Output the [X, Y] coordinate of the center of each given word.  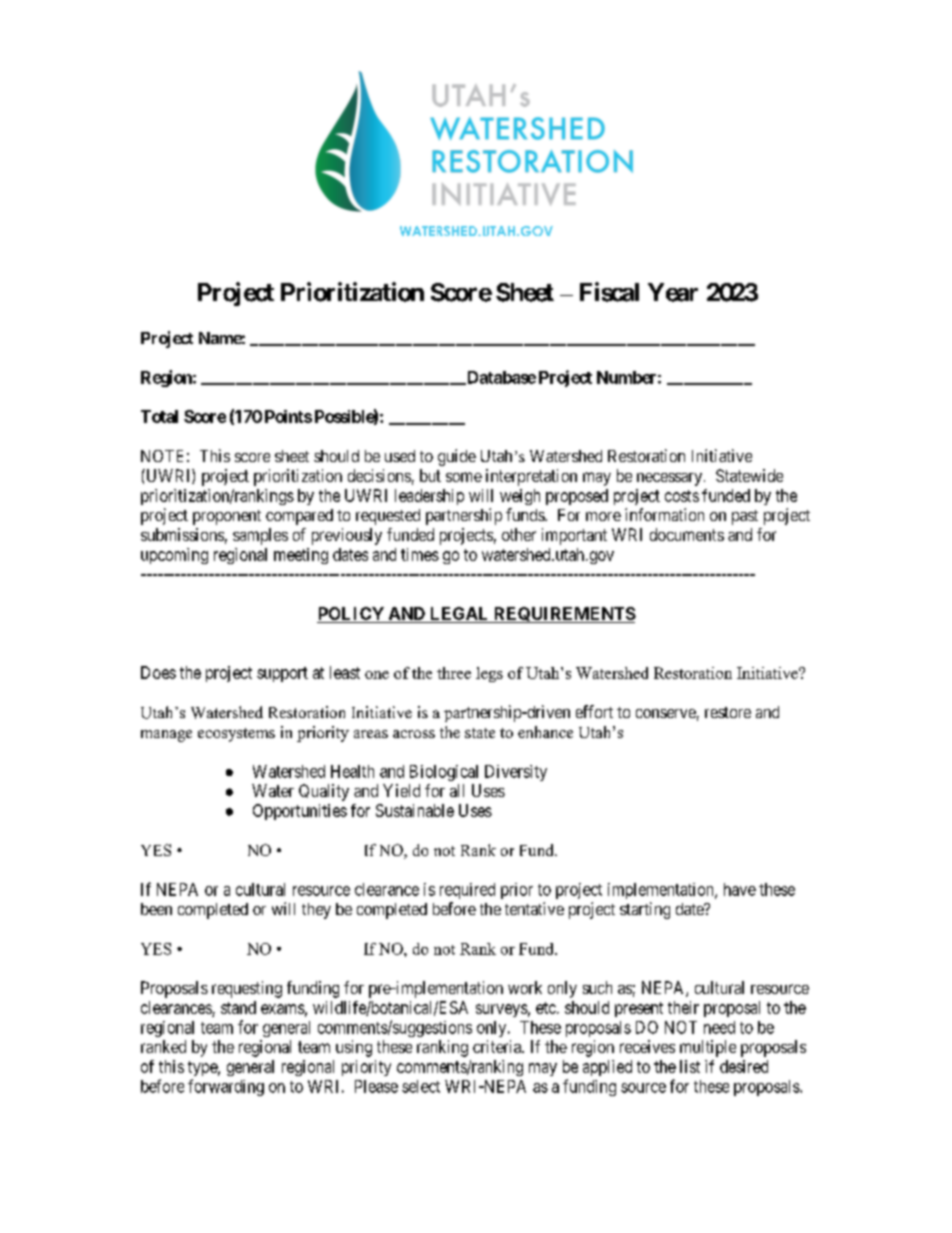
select [421, 1086]
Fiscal [609, 292]
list [690, 1066]
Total [159, 416]
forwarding [226, 1087]
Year [673, 292]
